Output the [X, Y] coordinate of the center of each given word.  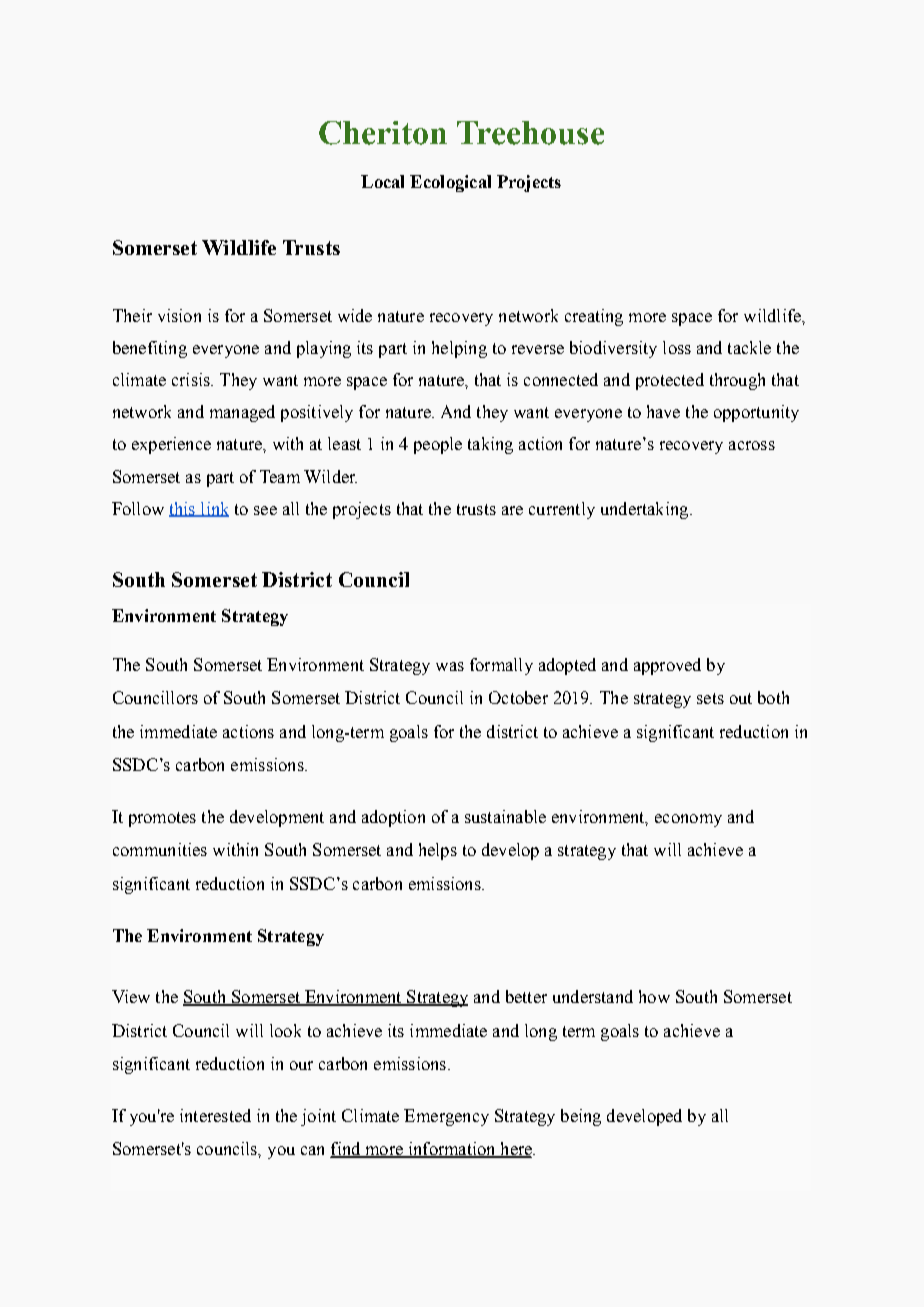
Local [382, 181]
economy [688, 820]
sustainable [505, 816]
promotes [162, 819]
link [214, 509]
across [752, 445]
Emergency [446, 1117]
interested [215, 1115]
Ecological [450, 183]
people [438, 445]
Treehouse [530, 133]
